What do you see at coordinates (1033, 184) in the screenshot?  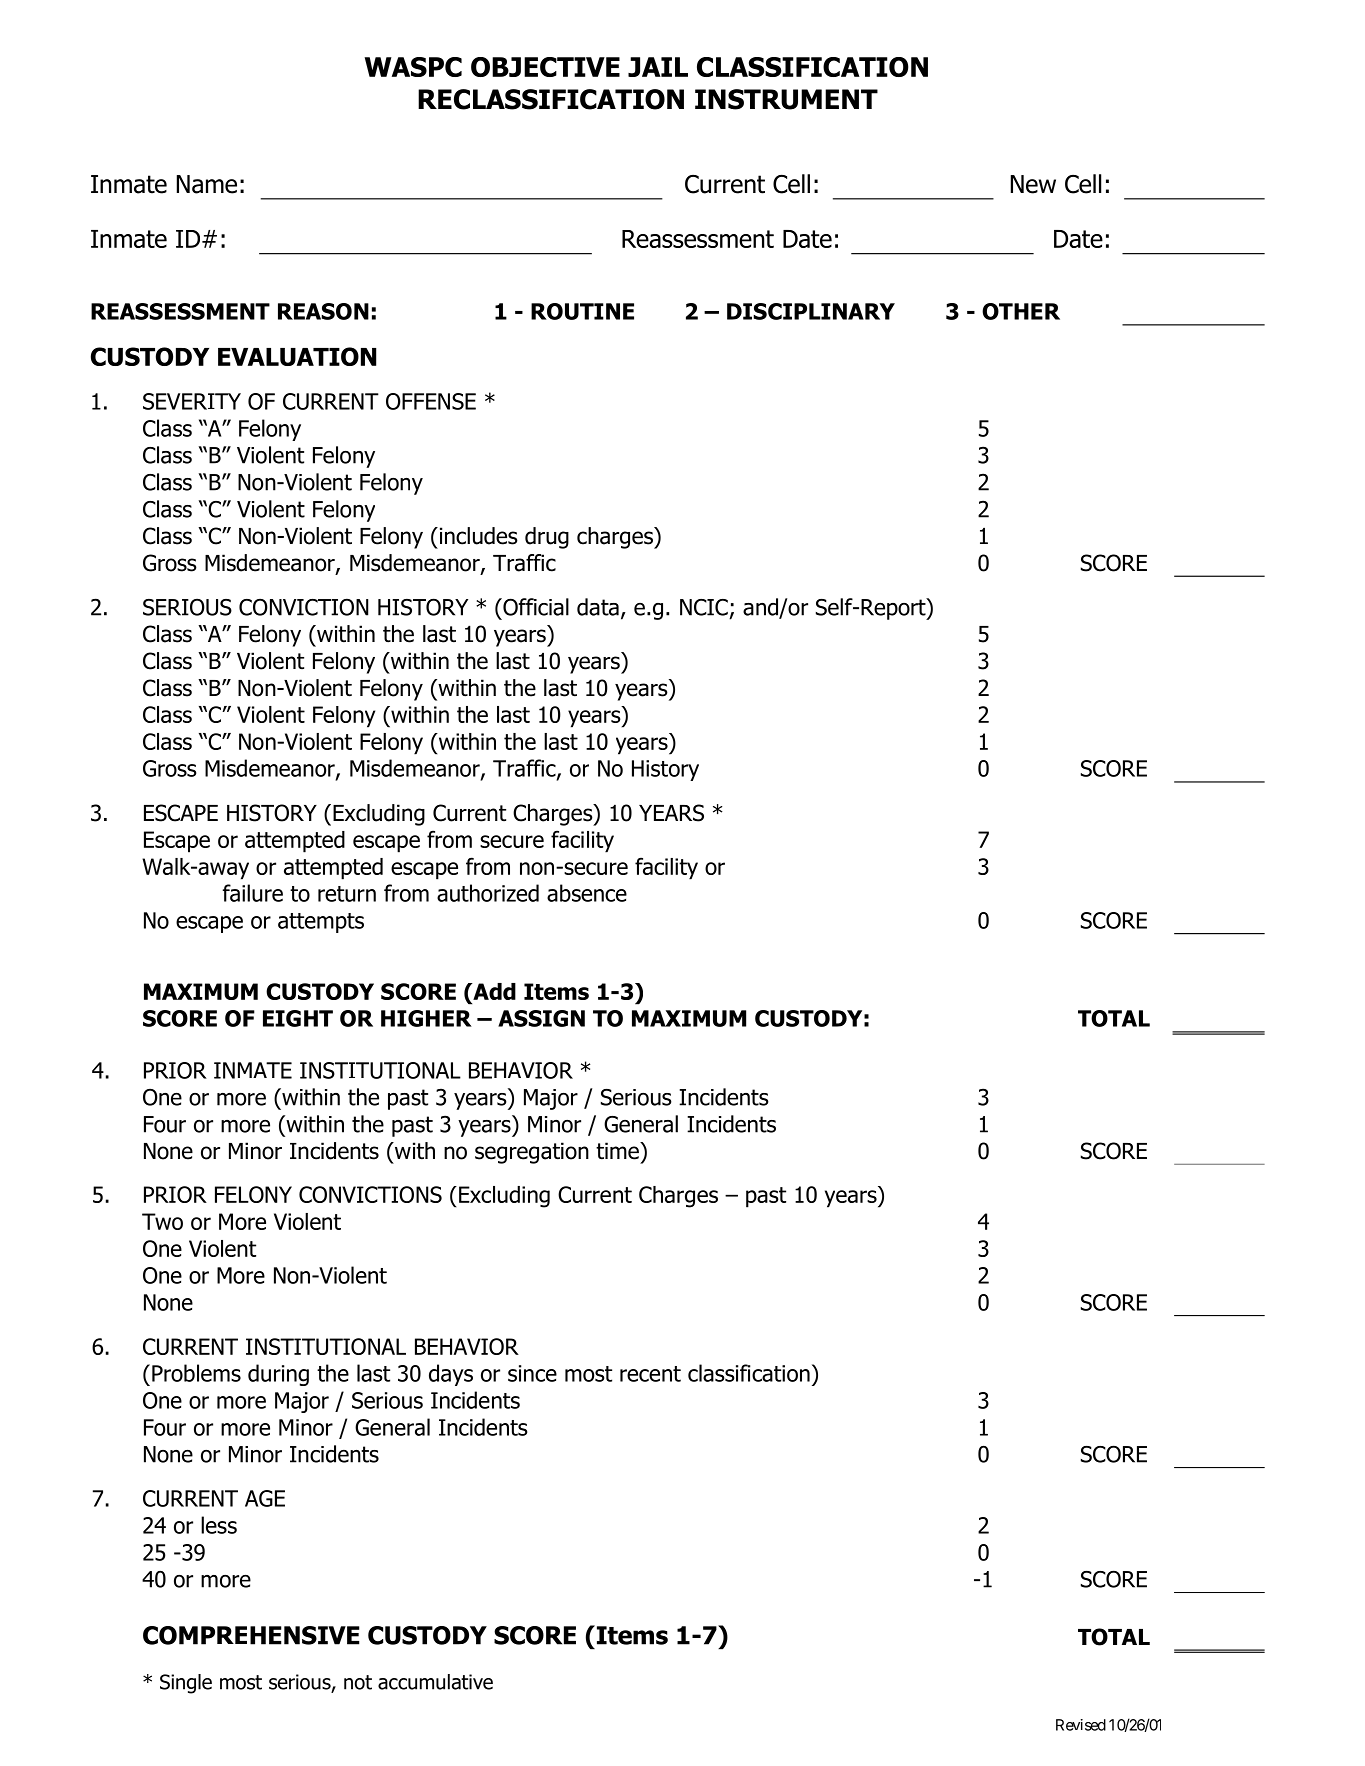 I see `New` at bounding box center [1033, 184].
